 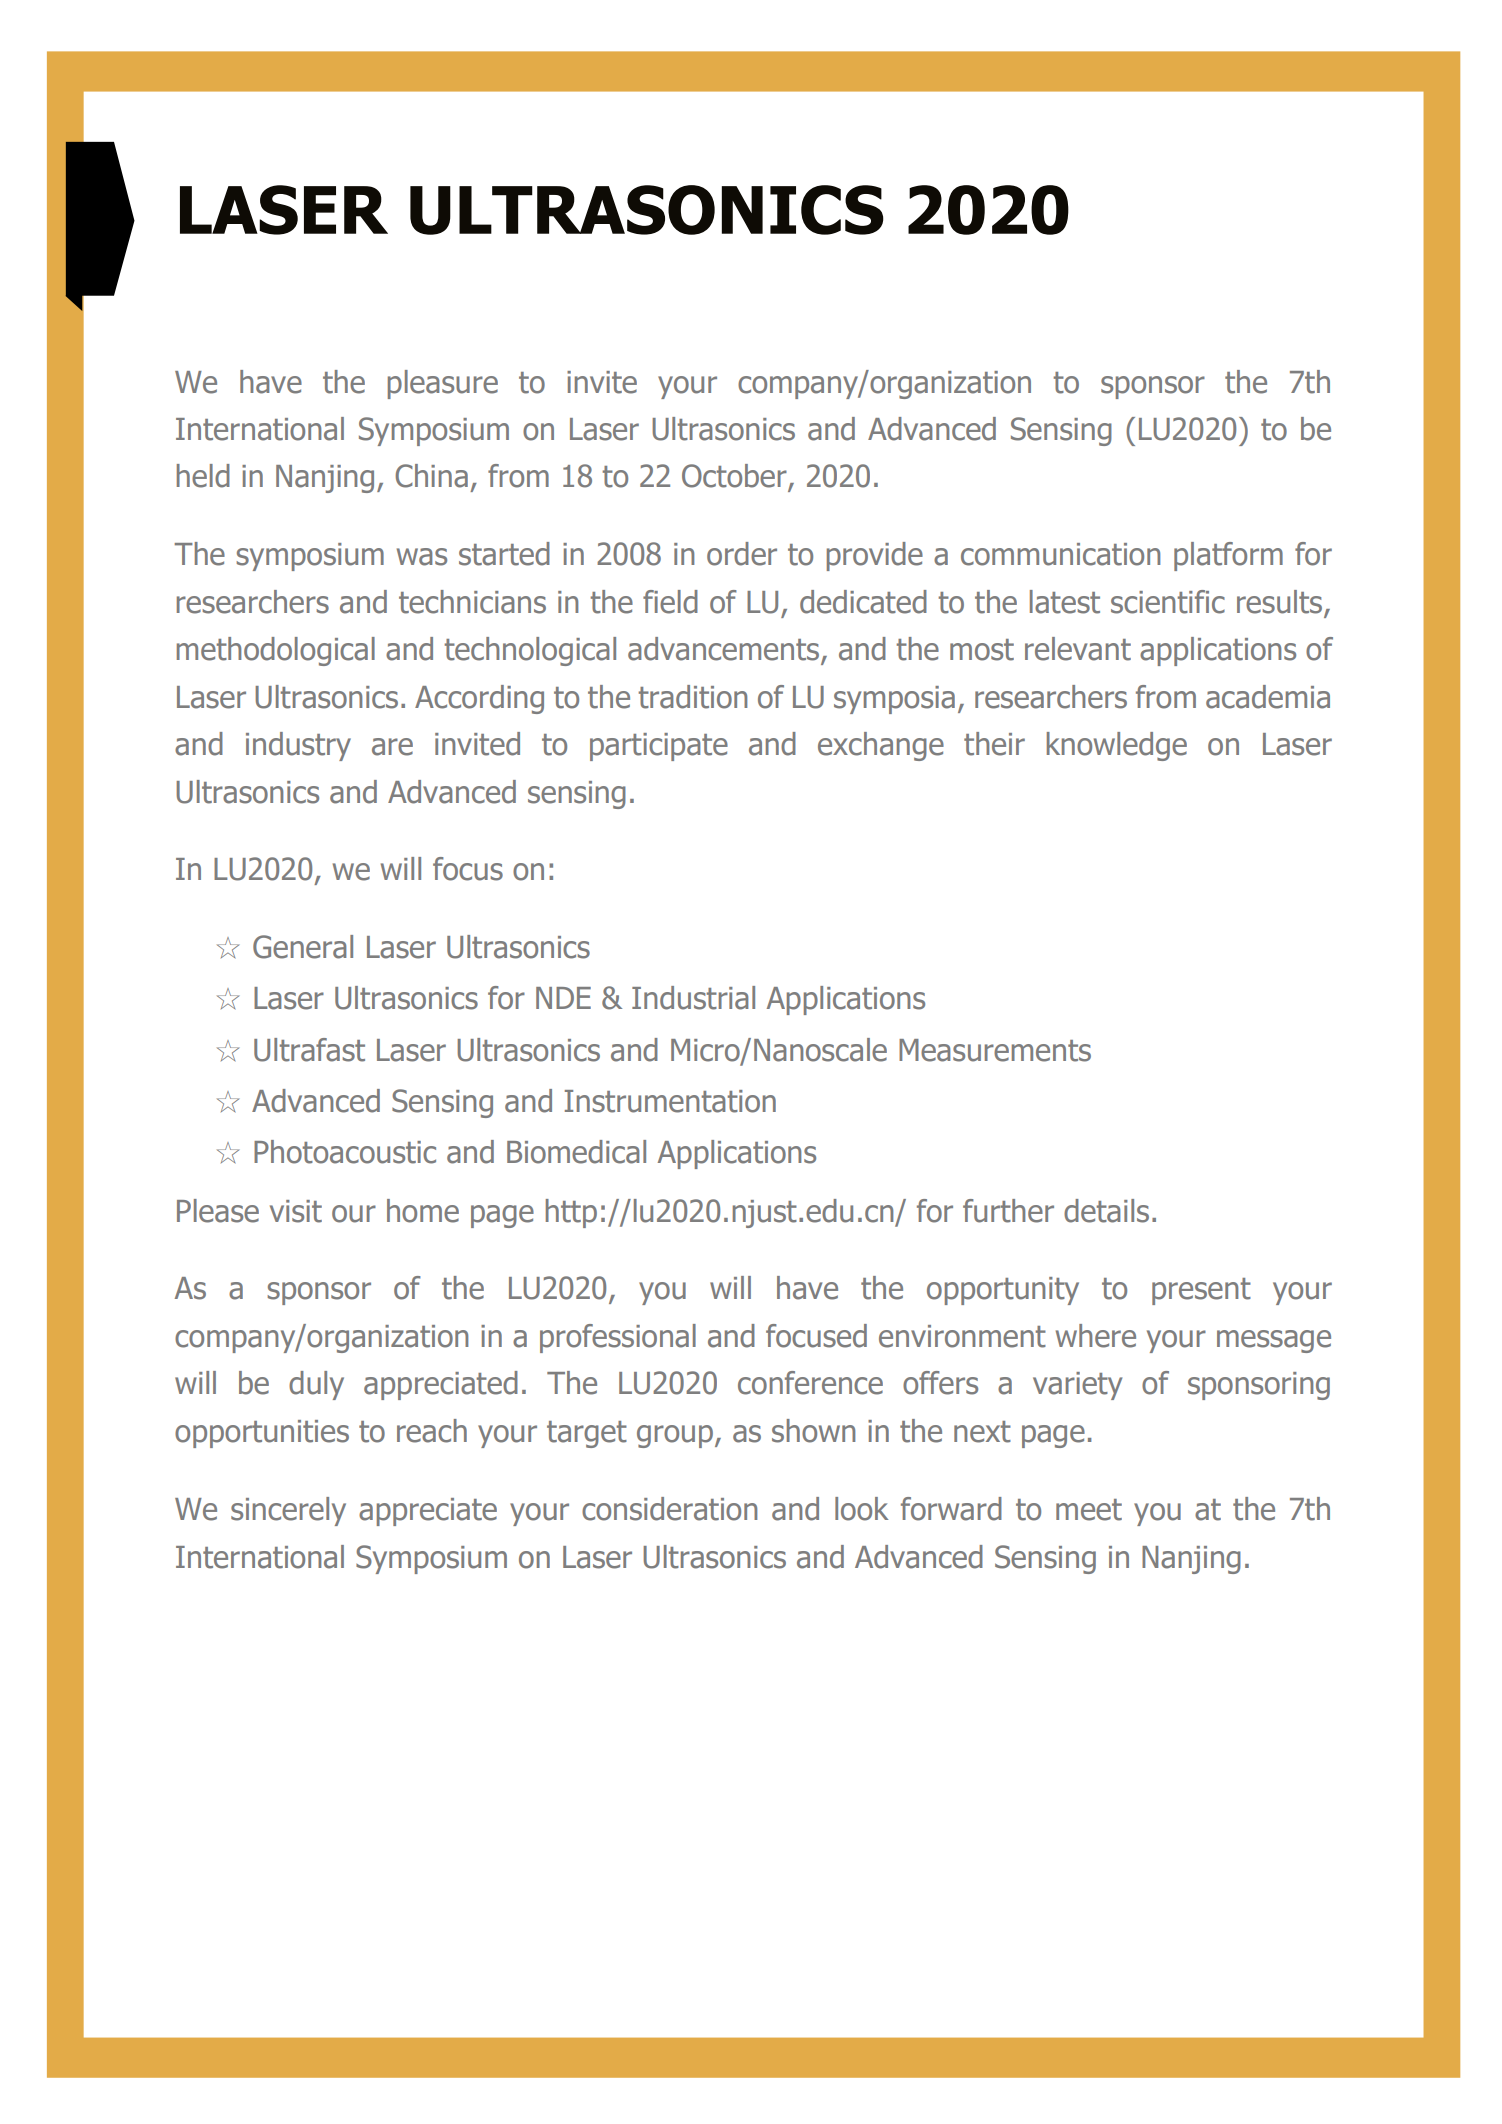 I want to click on sincerely, so click(x=288, y=1511).
